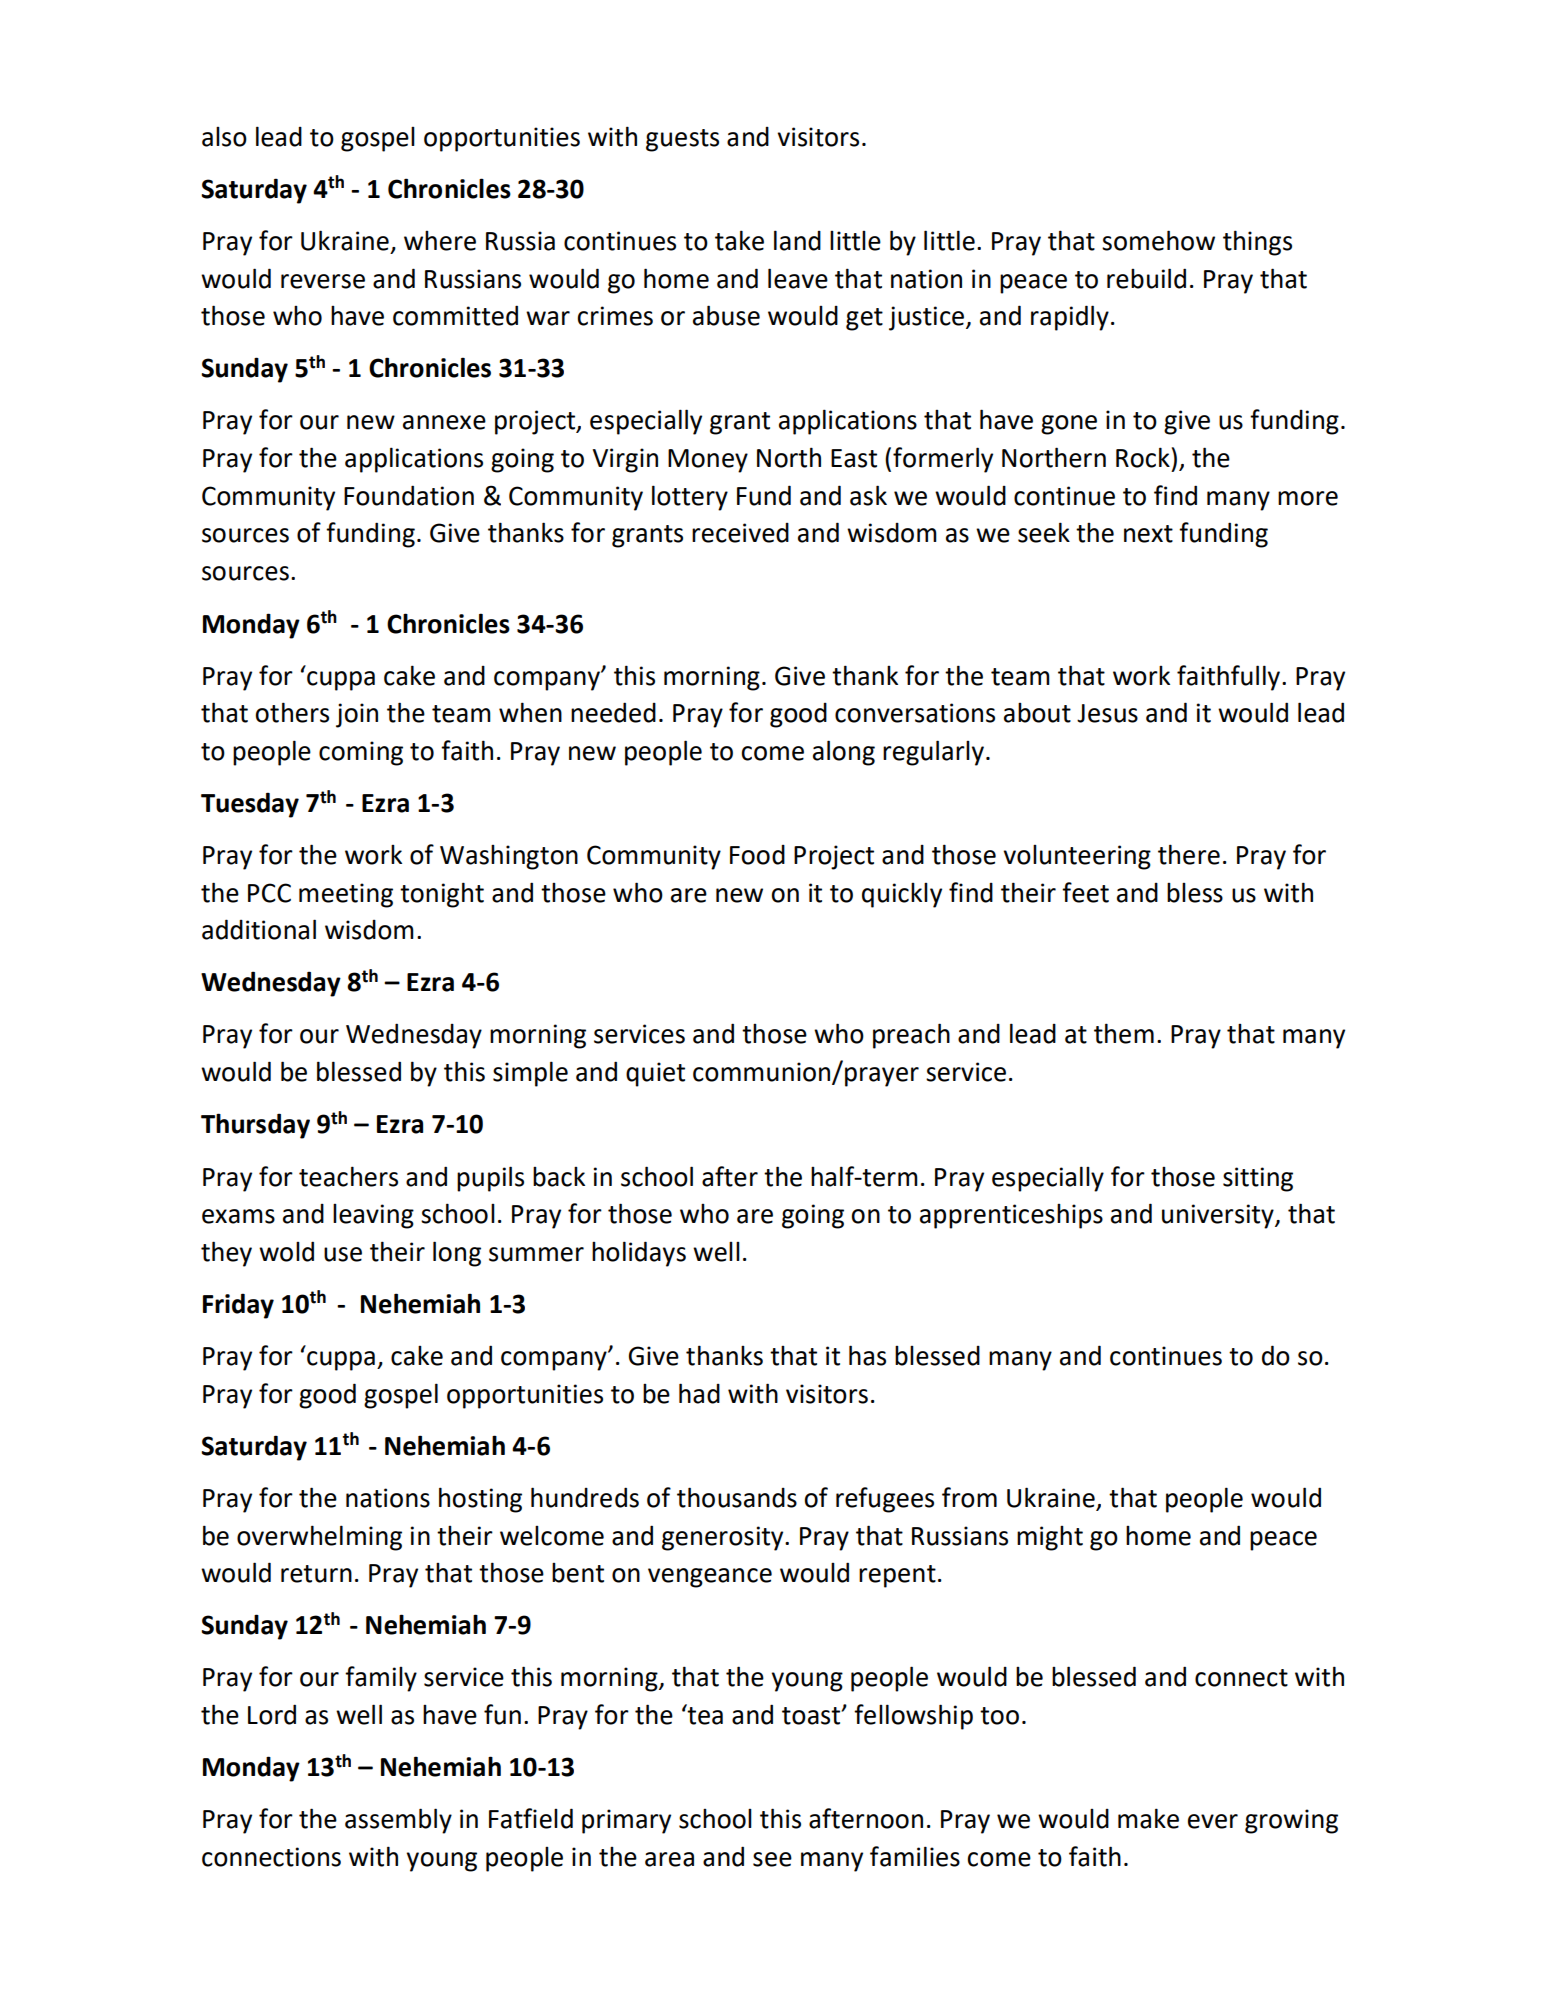  What do you see at coordinates (1158, 240) in the page?
I see `somehow` at bounding box center [1158, 240].
